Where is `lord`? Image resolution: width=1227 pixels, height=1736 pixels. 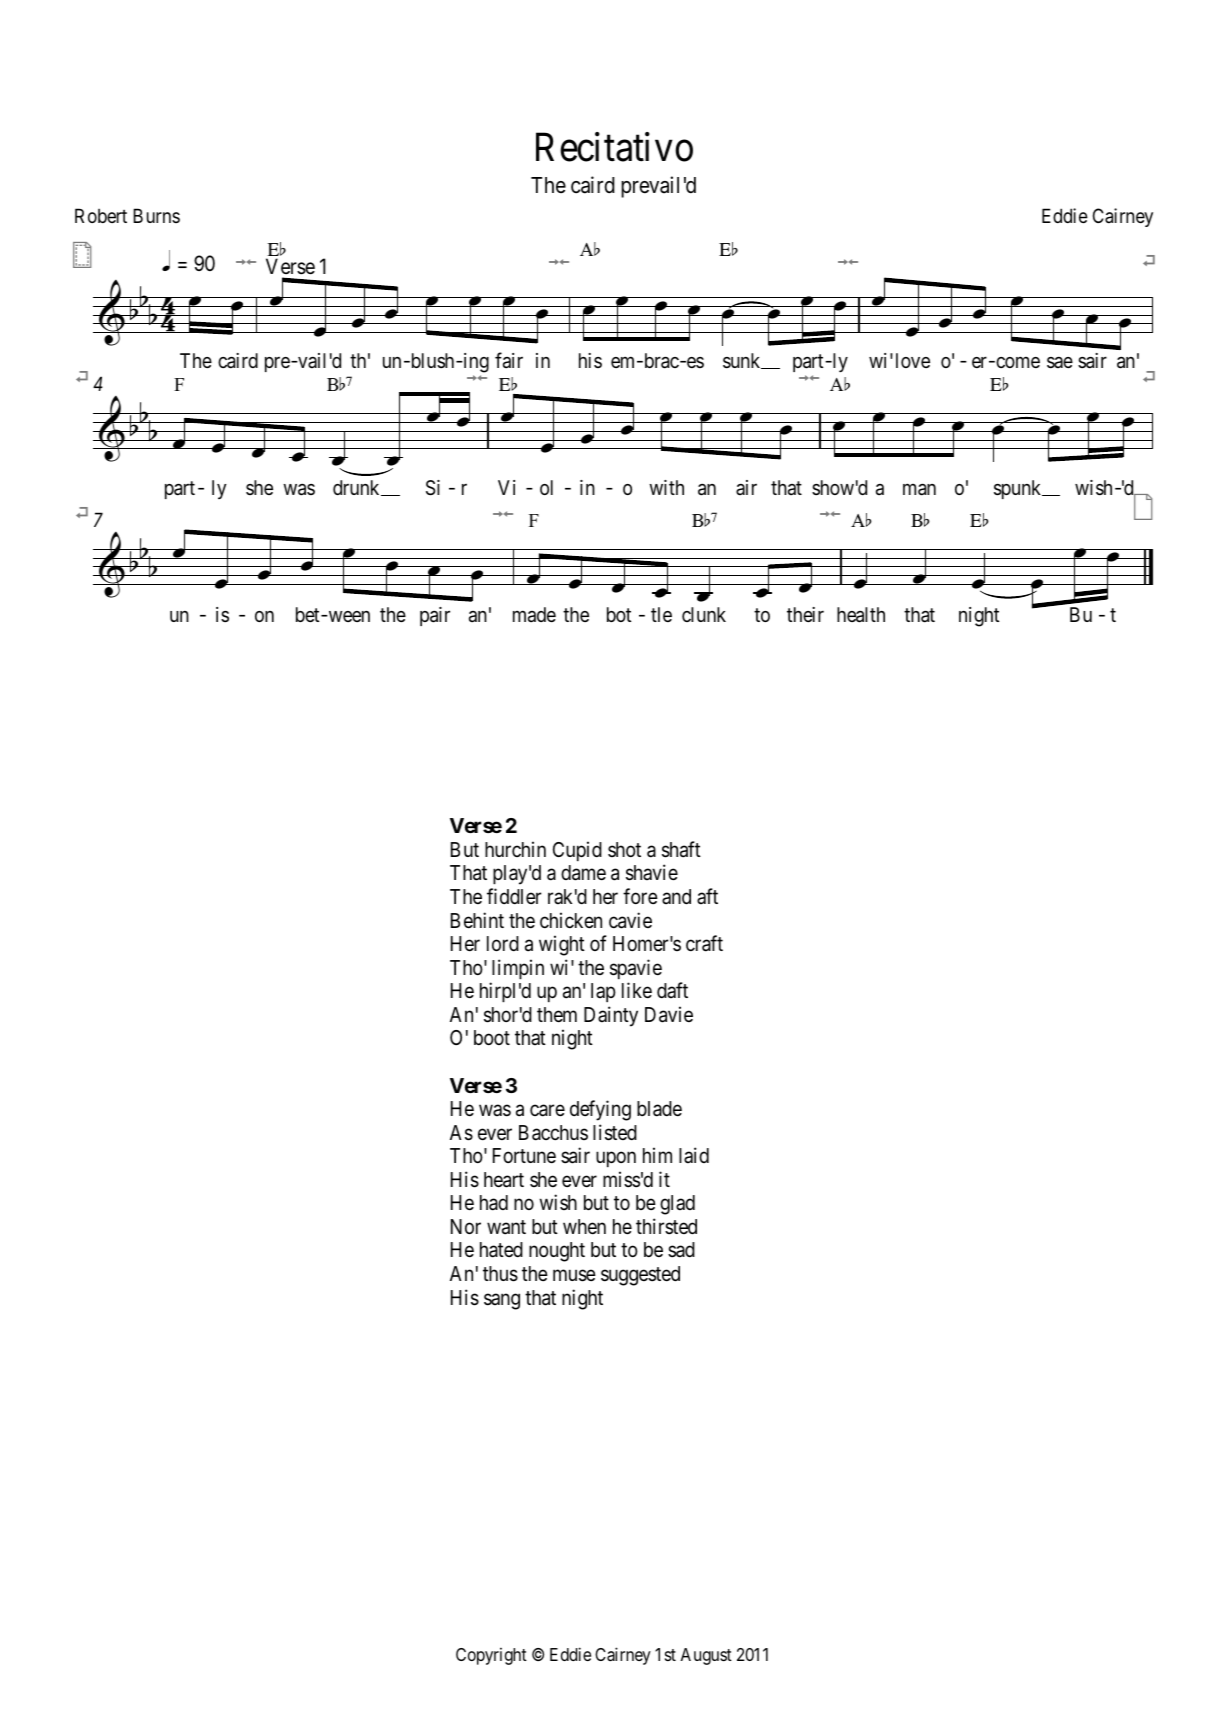
lord is located at coordinates (503, 944).
